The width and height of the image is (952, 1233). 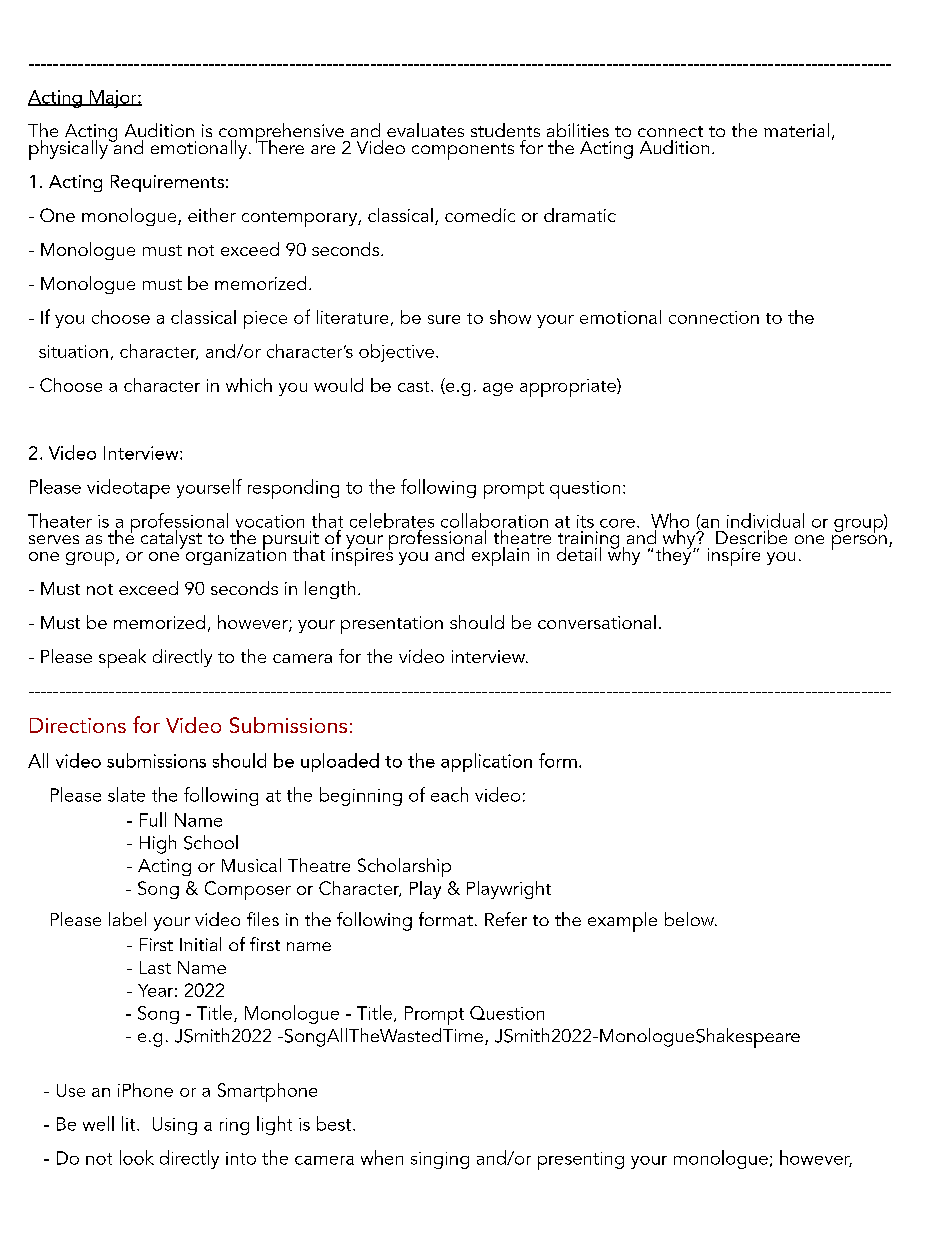 I want to click on below, so click(x=690, y=919).
